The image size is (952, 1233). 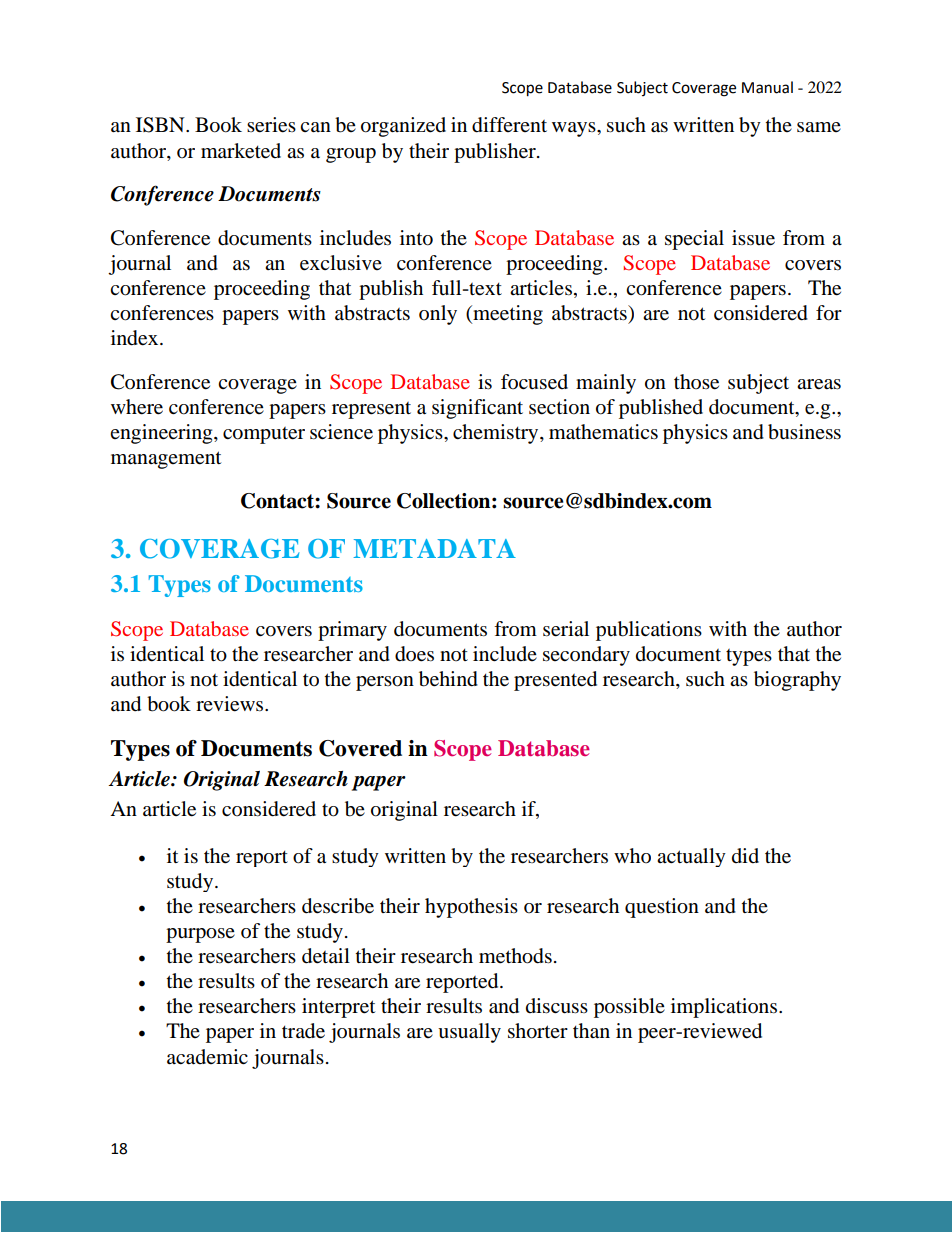 What do you see at coordinates (352, 631) in the page?
I see `primary` at bounding box center [352, 631].
